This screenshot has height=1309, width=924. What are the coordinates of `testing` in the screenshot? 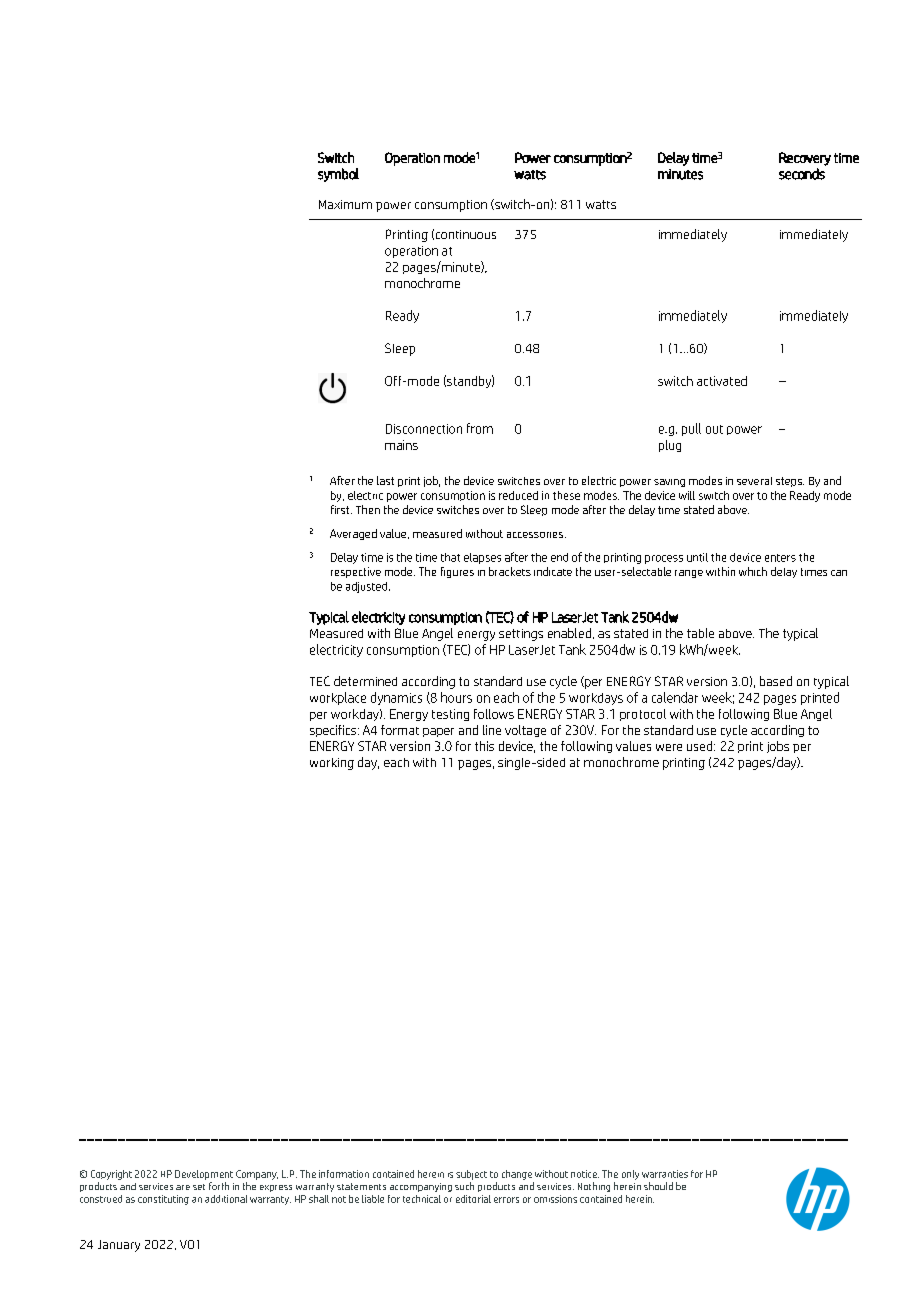 It's located at (450, 715).
